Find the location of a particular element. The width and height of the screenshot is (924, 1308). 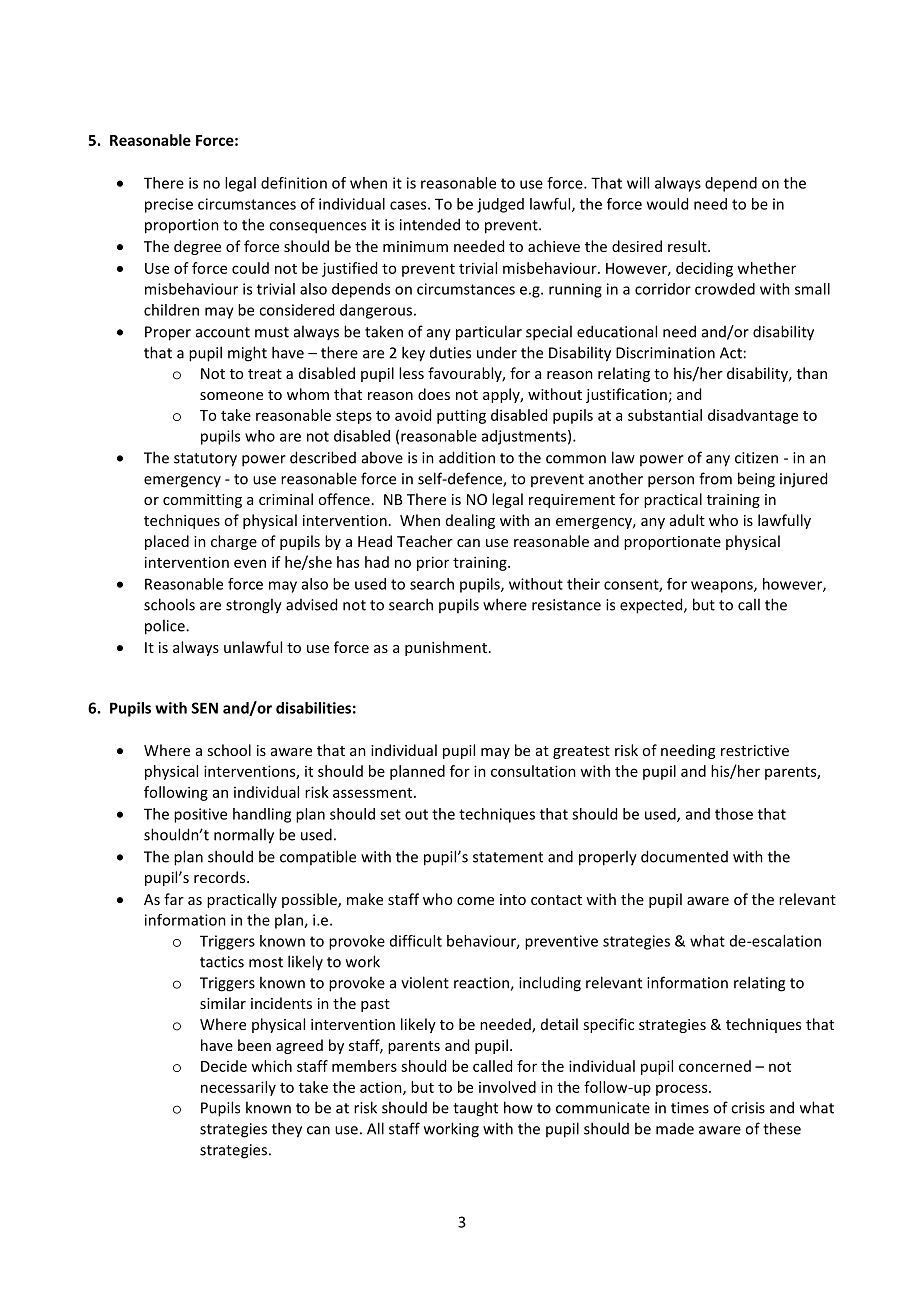

come is located at coordinates (475, 901).
